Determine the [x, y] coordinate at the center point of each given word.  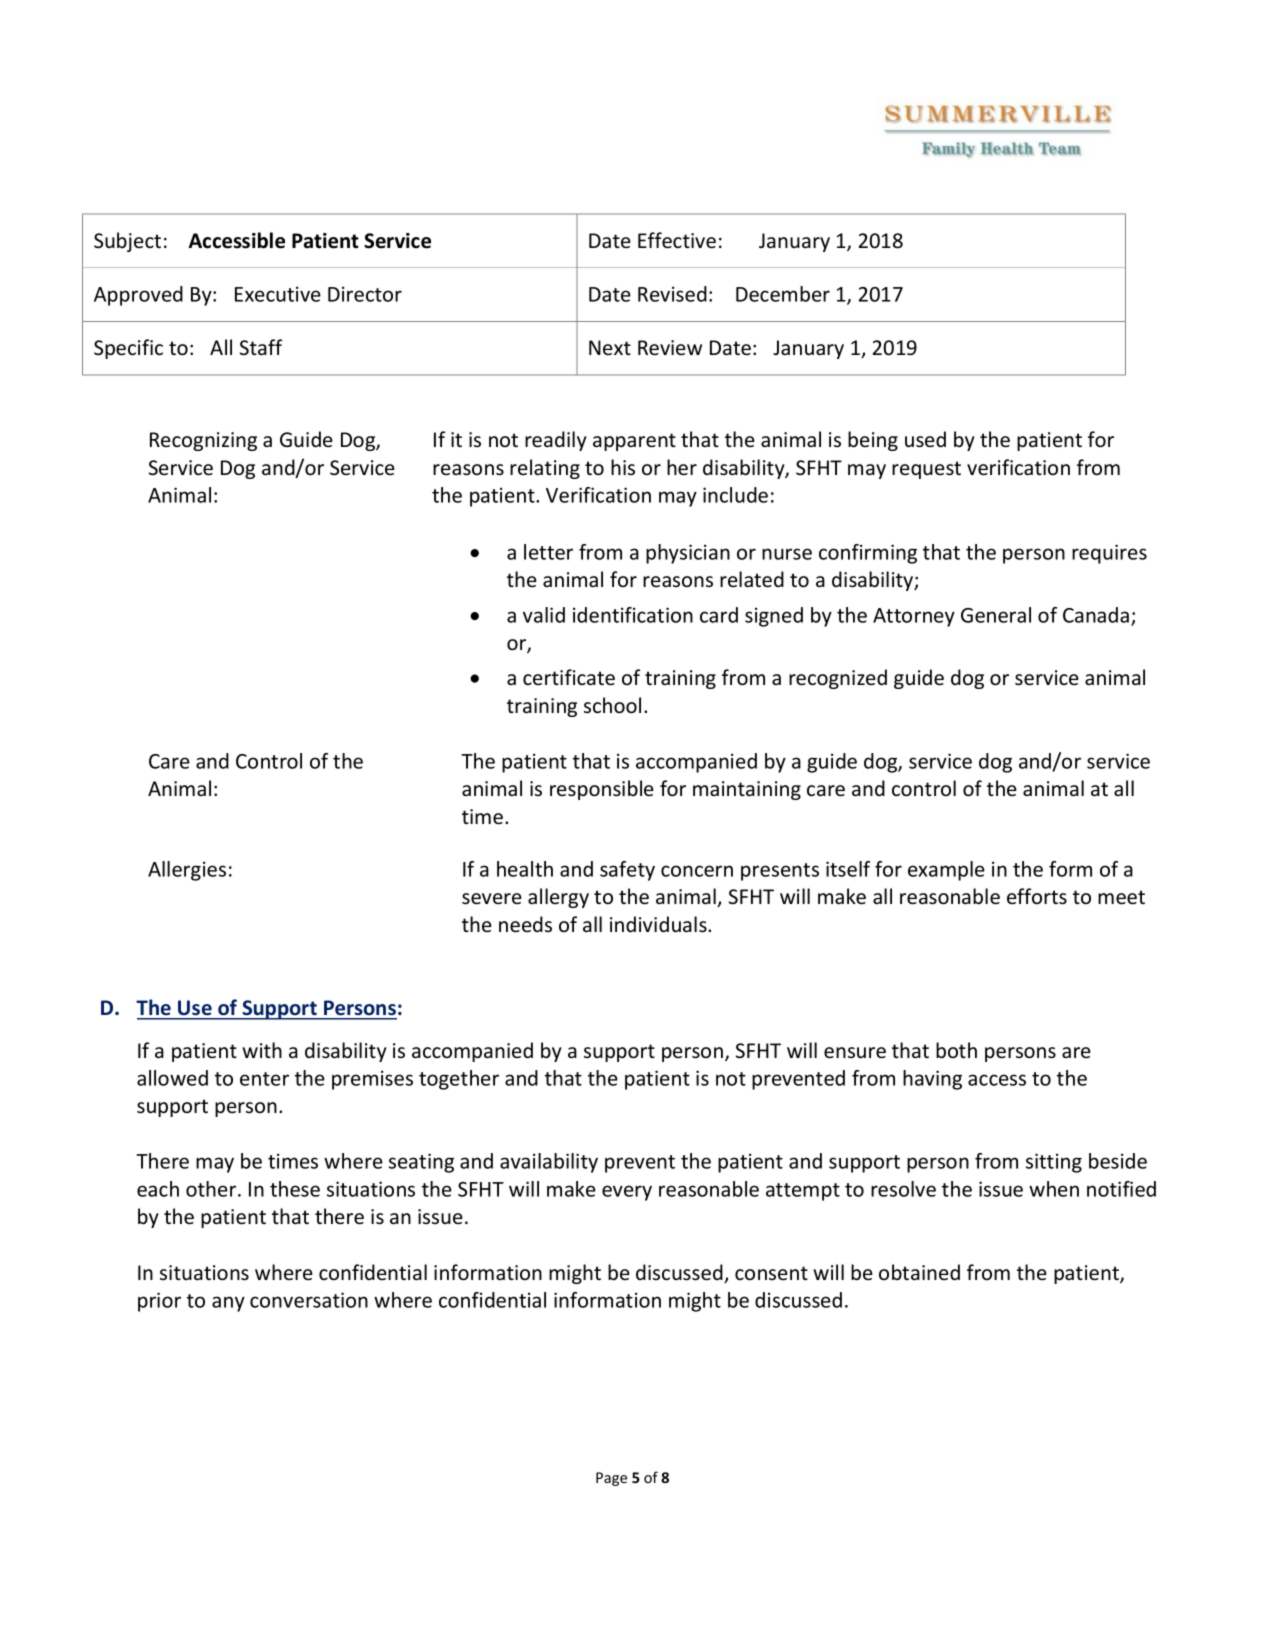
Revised [672, 294]
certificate [569, 677]
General [996, 615]
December [783, 294]
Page [611, 1479]
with [262, 1050]
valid [544, 615]
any [228, 1304]
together [459, 1080]
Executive [278, 294]
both [956, 1050]
